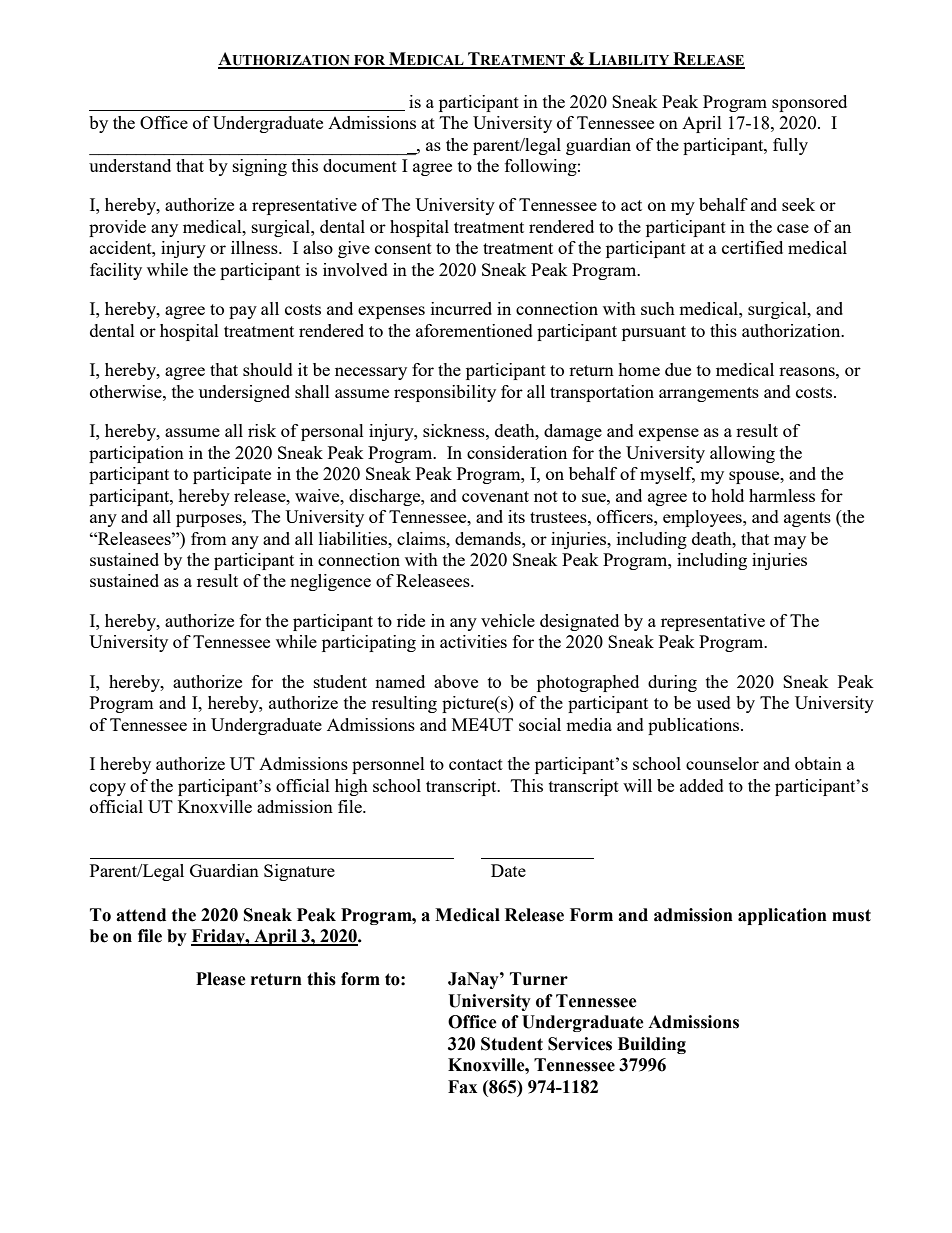 The height and width of the image is (1233, 952). Describe the element at coordinates (209, 538) in the image. I see `from` at that location.
